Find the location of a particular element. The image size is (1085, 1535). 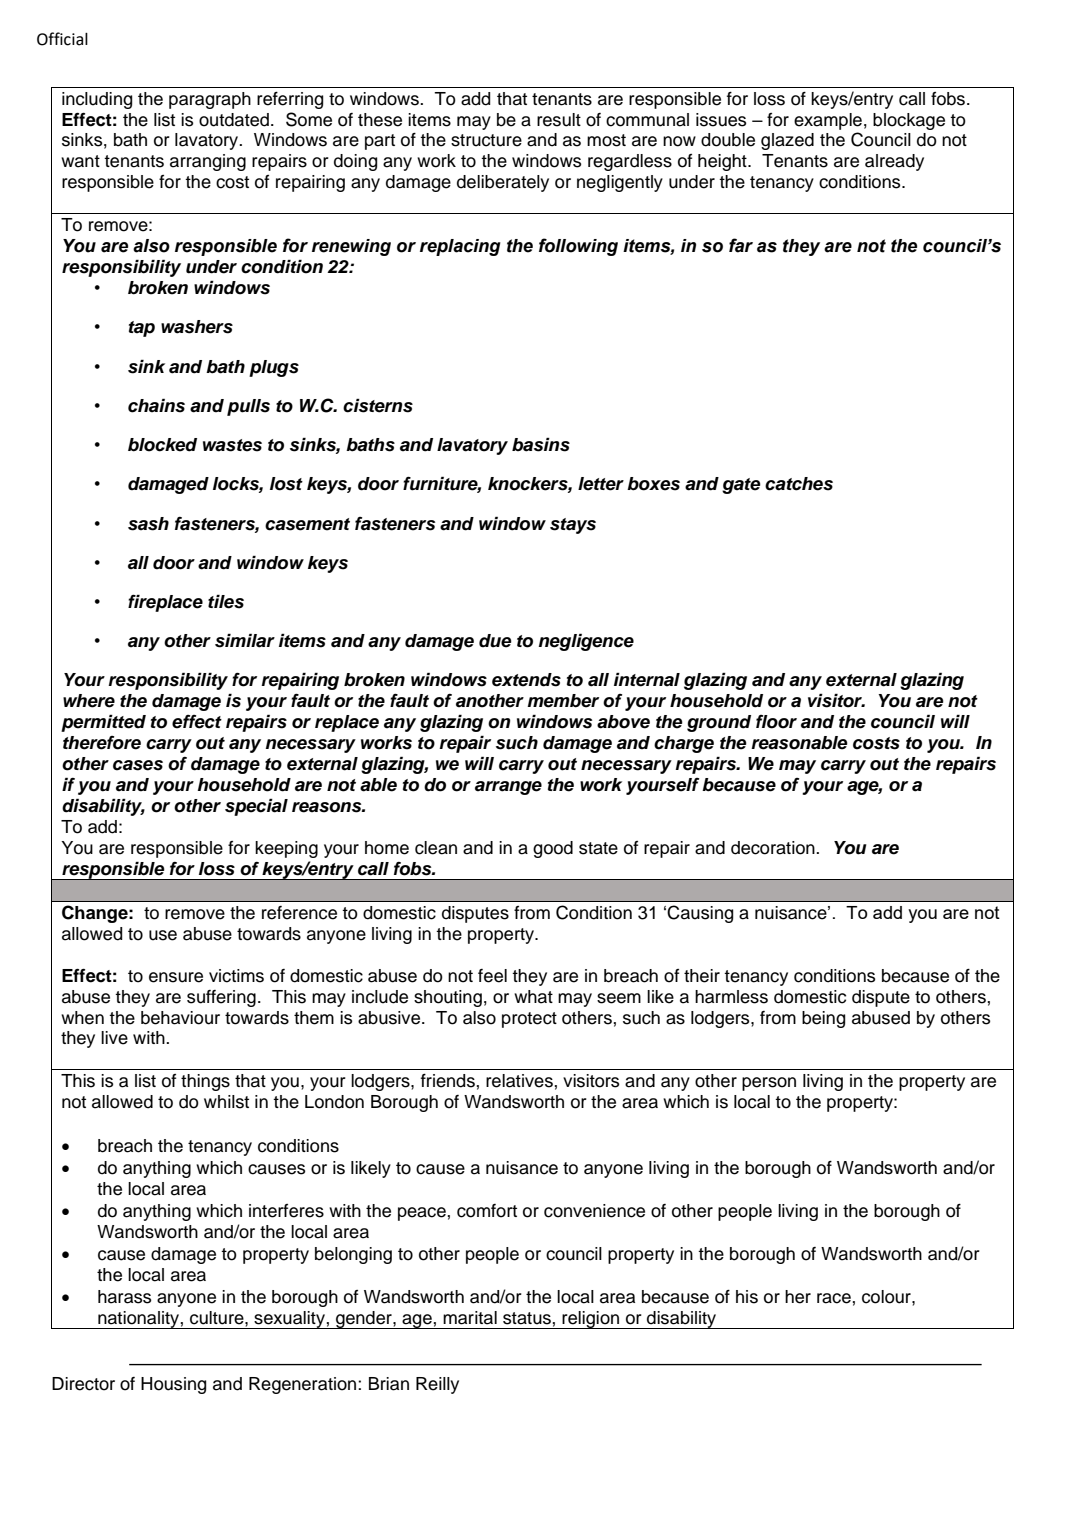

floor is located at coordinates (776, 722).
